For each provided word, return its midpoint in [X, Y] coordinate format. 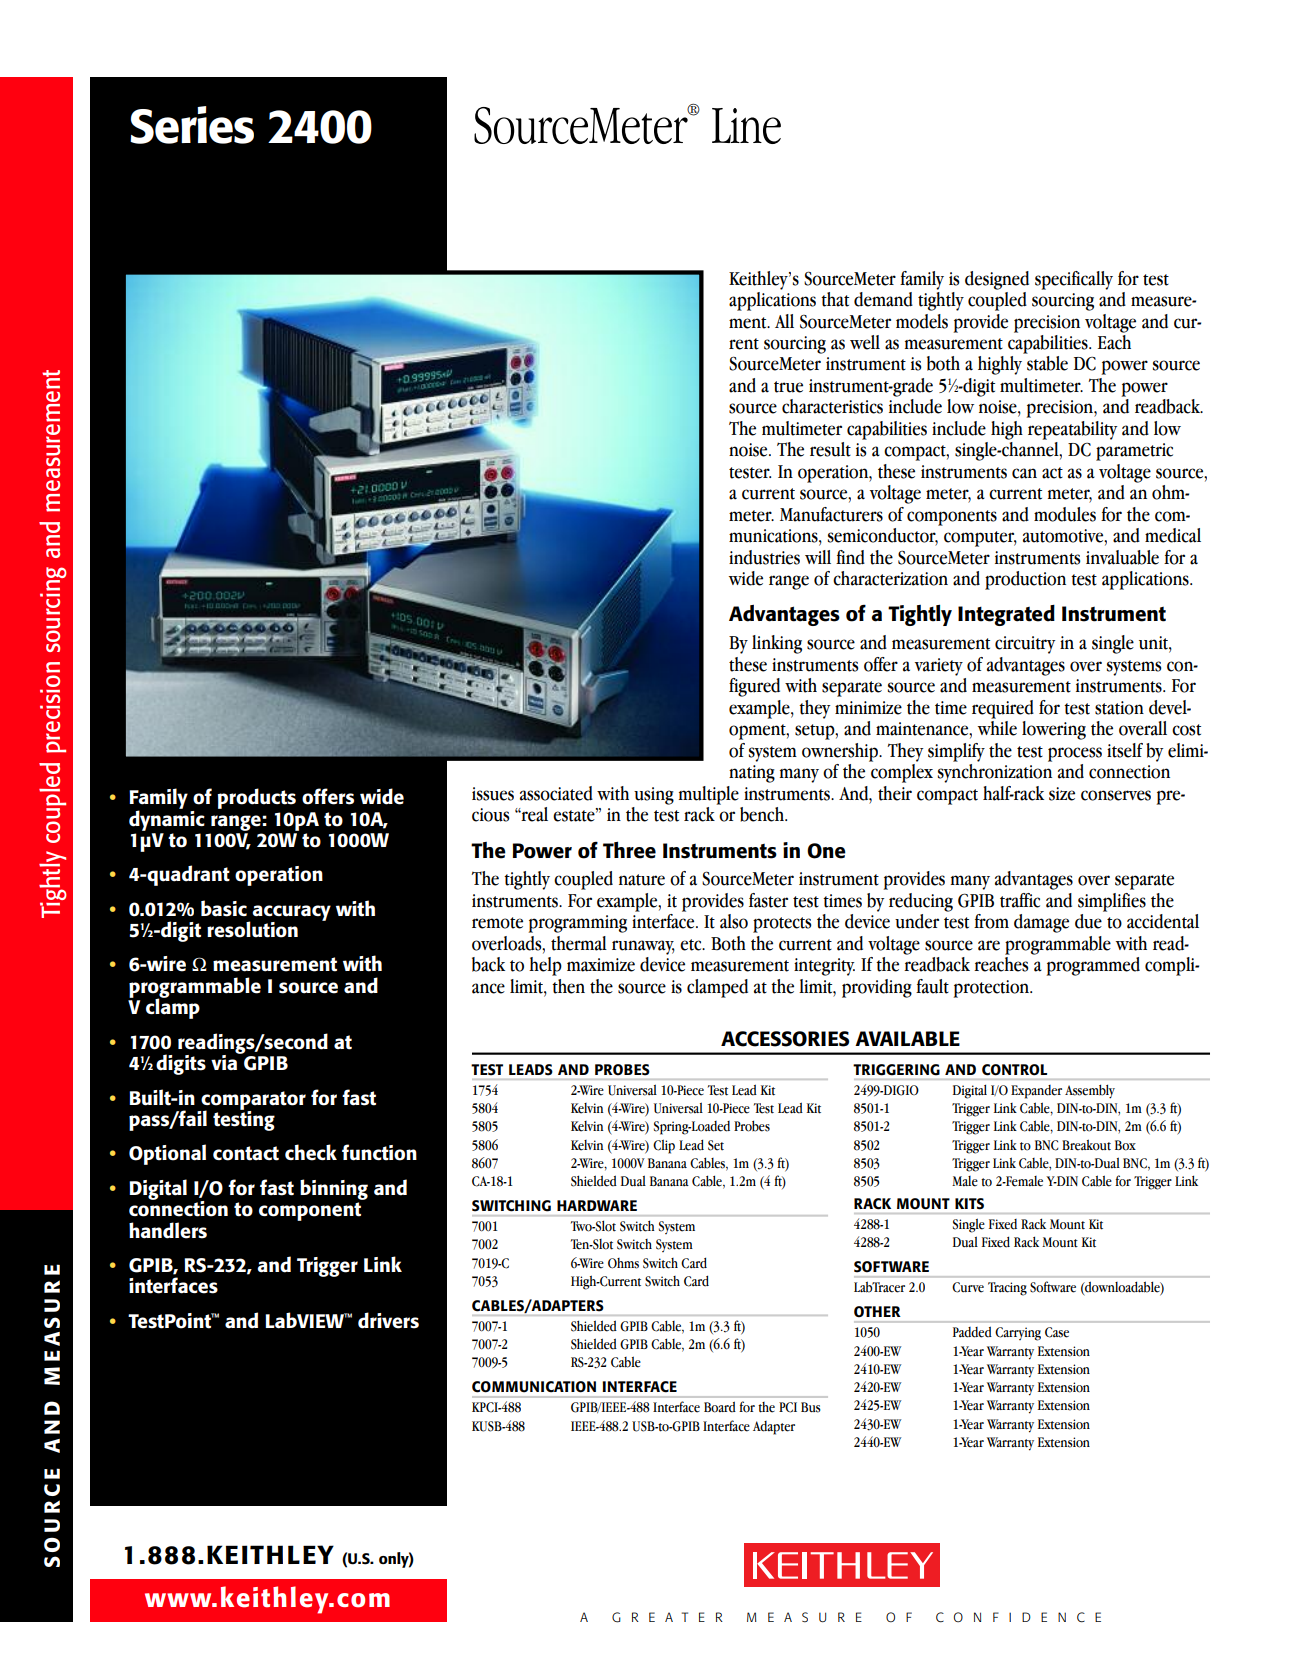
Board [720, 1407]
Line [746, 126]
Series [192, 125]
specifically [1074, 280]
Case [1057, 1332]
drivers [388, 1320]
